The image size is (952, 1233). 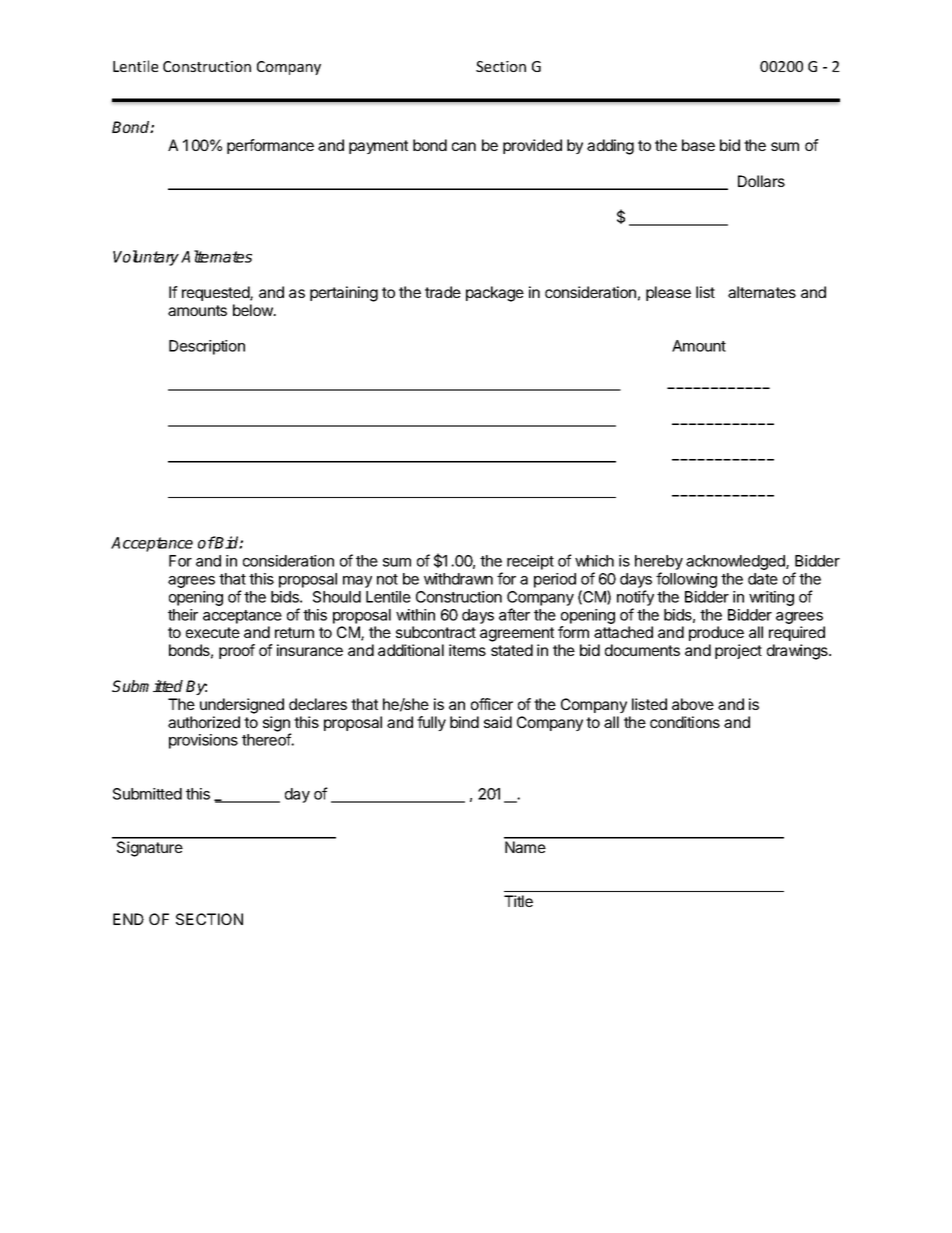 I want to click on proof, so click(x=237, y=651).
